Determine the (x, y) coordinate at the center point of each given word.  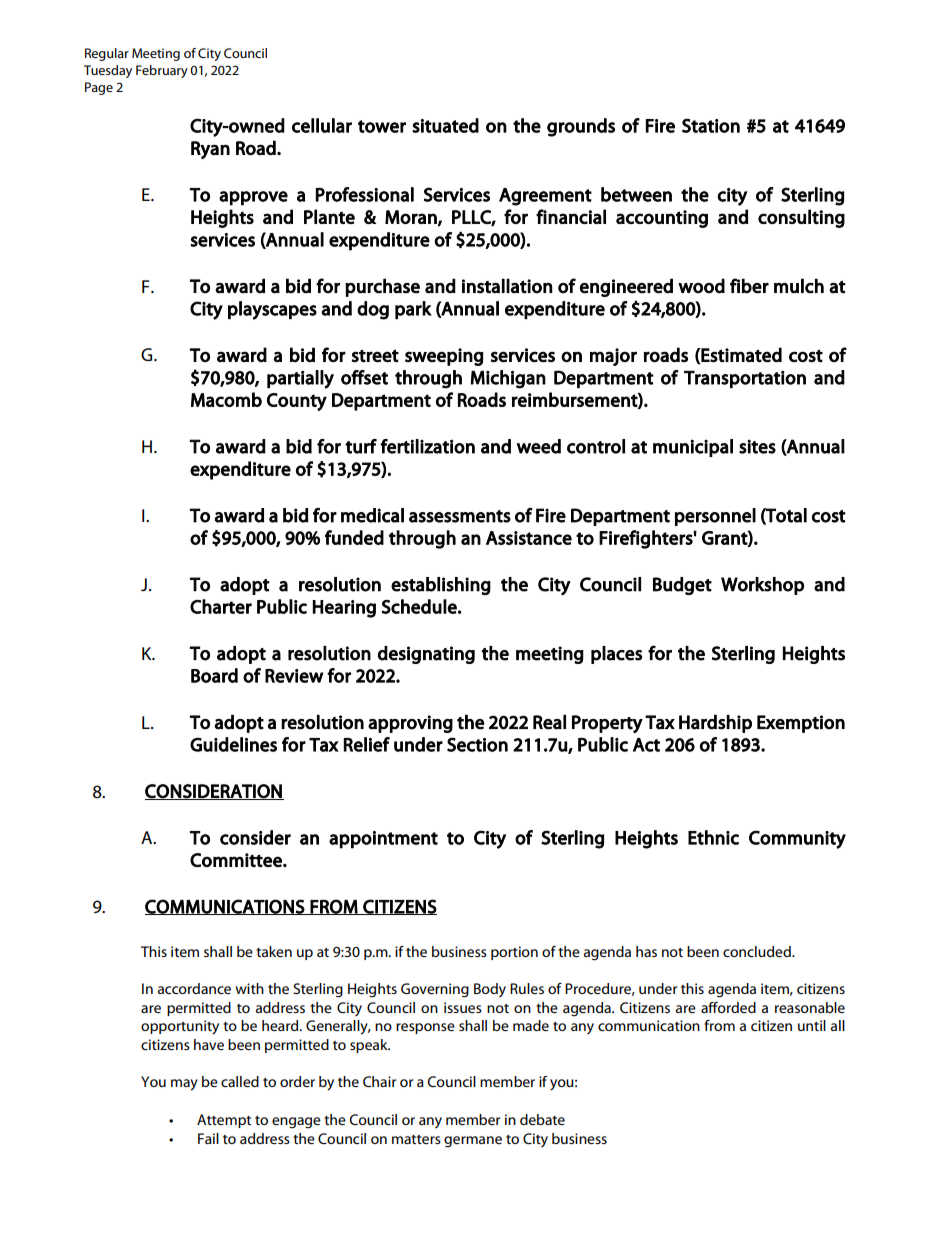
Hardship (715, 724)
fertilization (427, 446)
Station (711, 125)
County (297, 402)
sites (757, 446)
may (184, 1085)
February (162, 71)
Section (477, 744)
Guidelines (233, 744)
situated (445, 125)
